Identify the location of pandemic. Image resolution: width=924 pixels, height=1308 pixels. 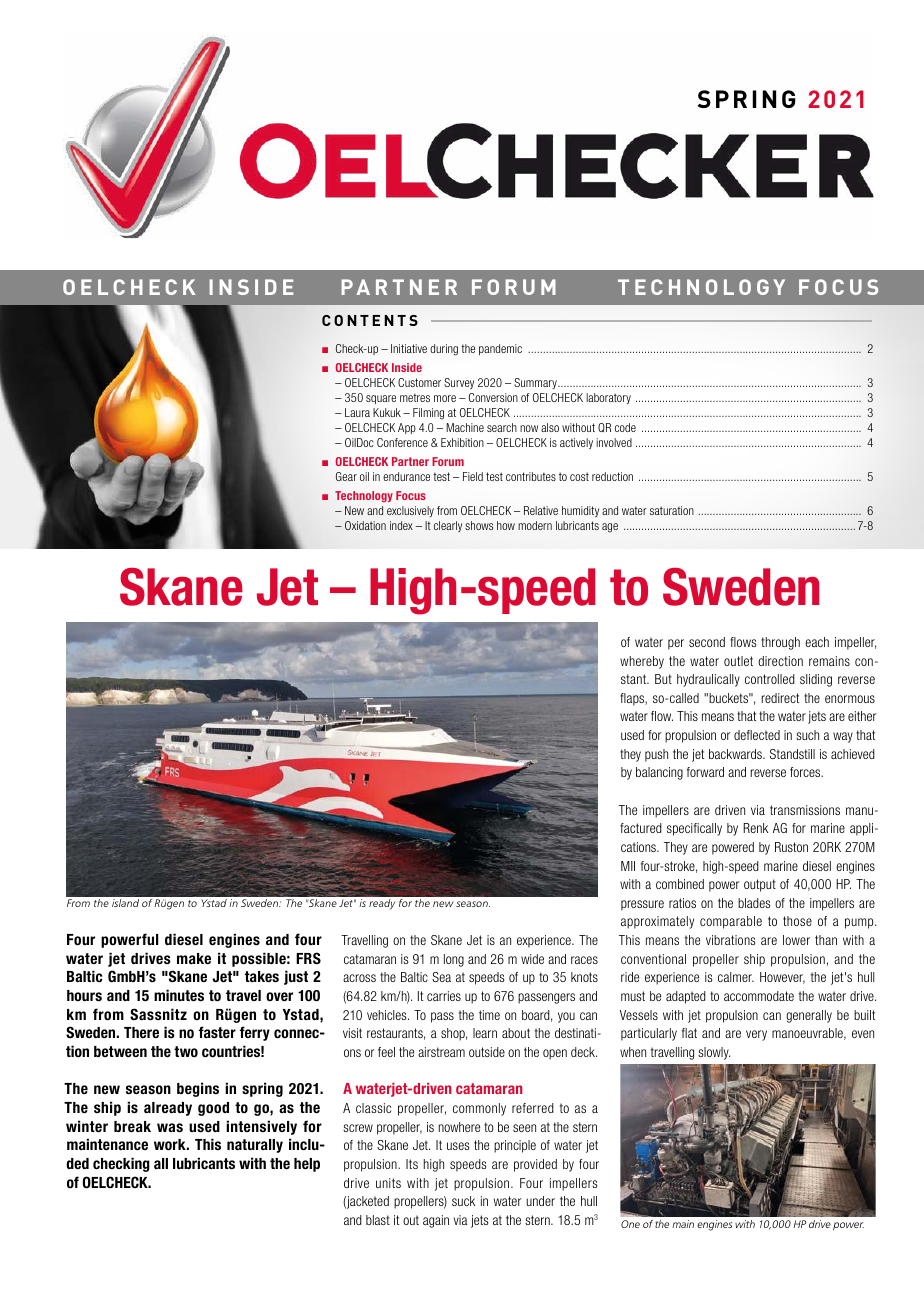
(500, 349).
